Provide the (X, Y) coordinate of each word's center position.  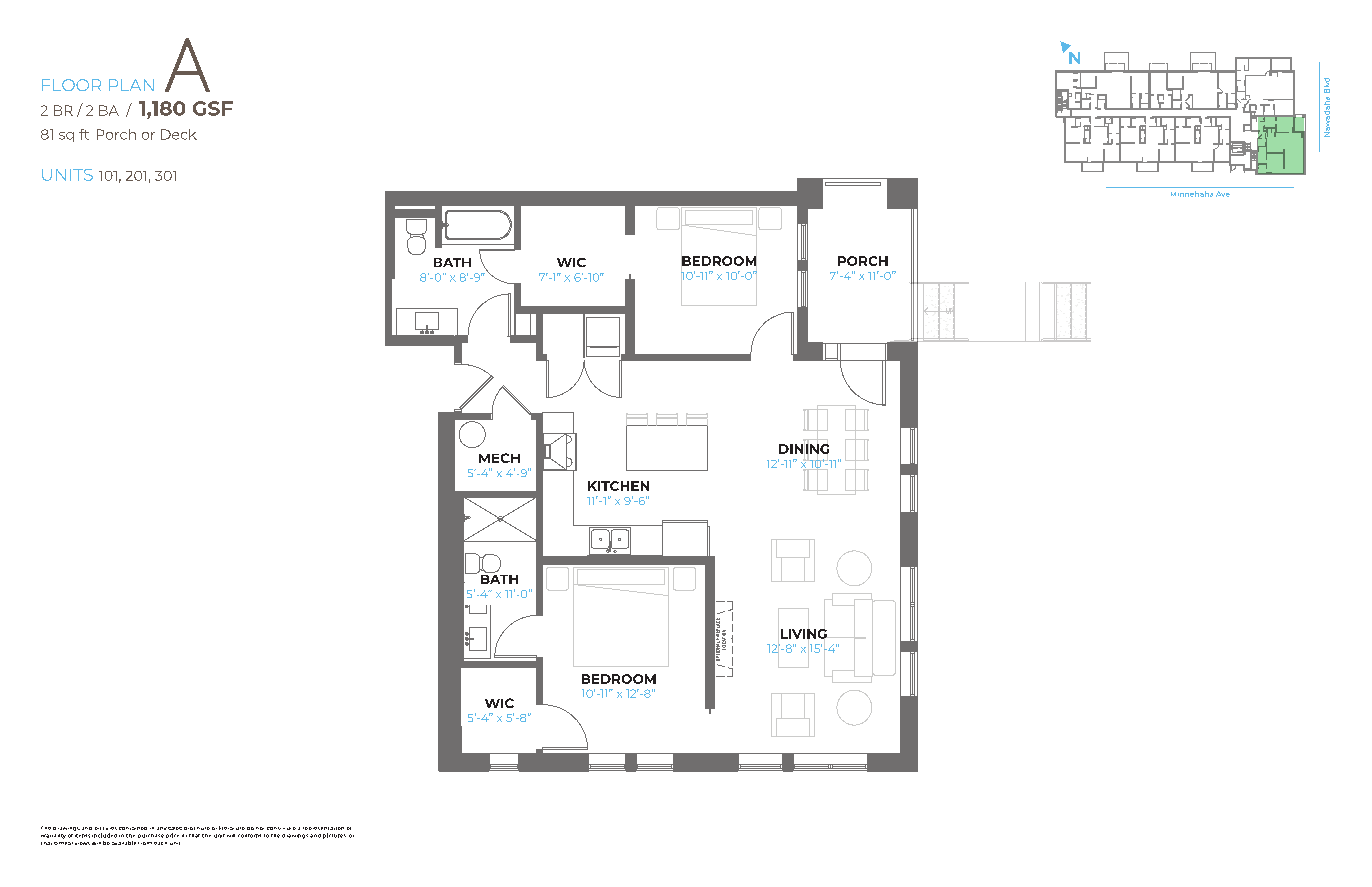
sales (175, 828)
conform (249, 836)
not (260, 828)
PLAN (131, 85)
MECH (499, 458)
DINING (804, 449)
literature (232, 828)
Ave (1223, 194)
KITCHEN (618, 486)
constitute (281, 828)
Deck (179, 134)
